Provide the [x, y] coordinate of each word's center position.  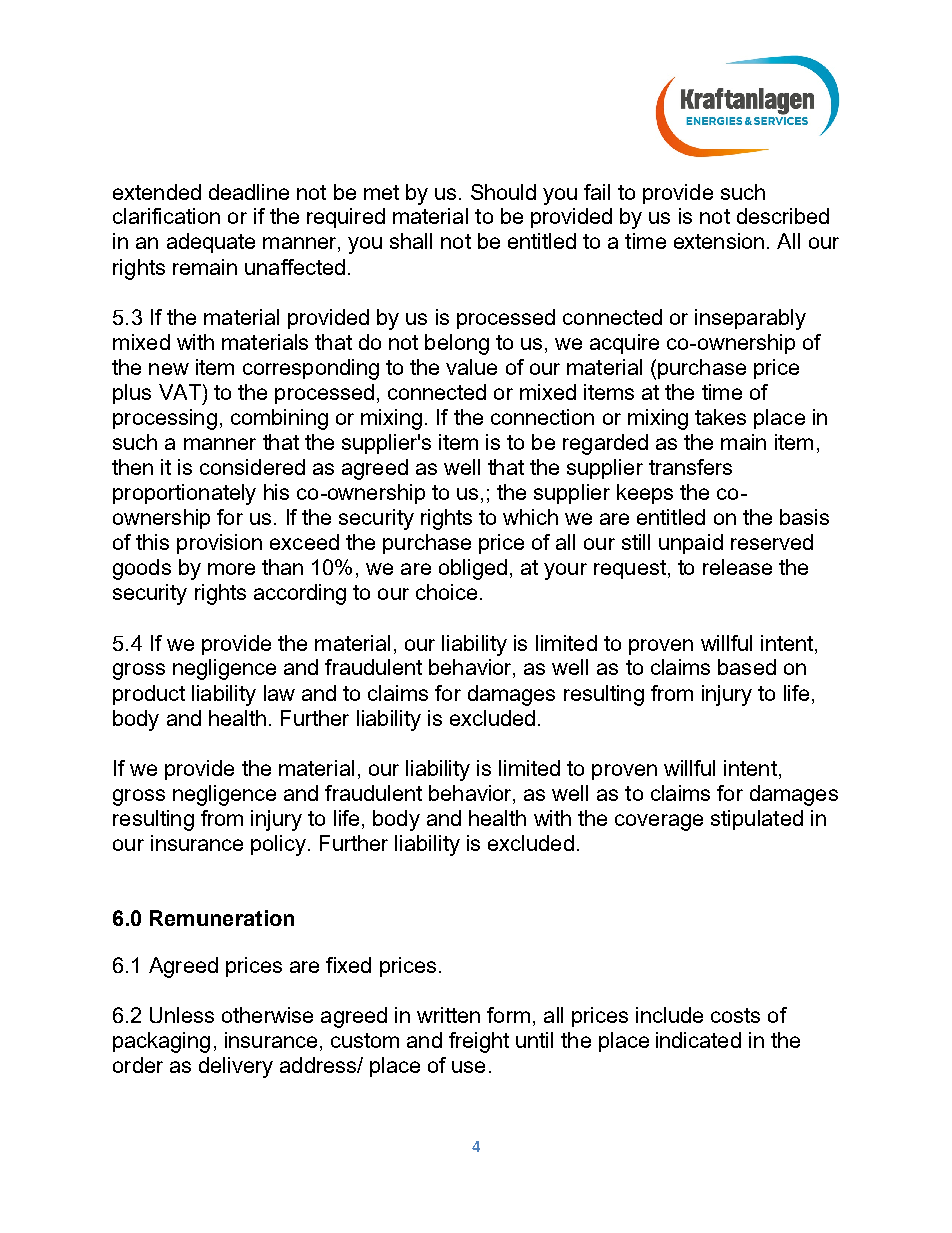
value [471, 367]
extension [719, 241]
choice [446, 592]
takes [720, 417]
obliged [473, 569]
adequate [211, 243]
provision [219, 544]
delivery [236, 1067]
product [149, 695]
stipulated [757, 820]
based [747, 667]
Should [503, 192]
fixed [348, 965]
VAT [180, 392]
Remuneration [222, 918]
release [737, 567]
